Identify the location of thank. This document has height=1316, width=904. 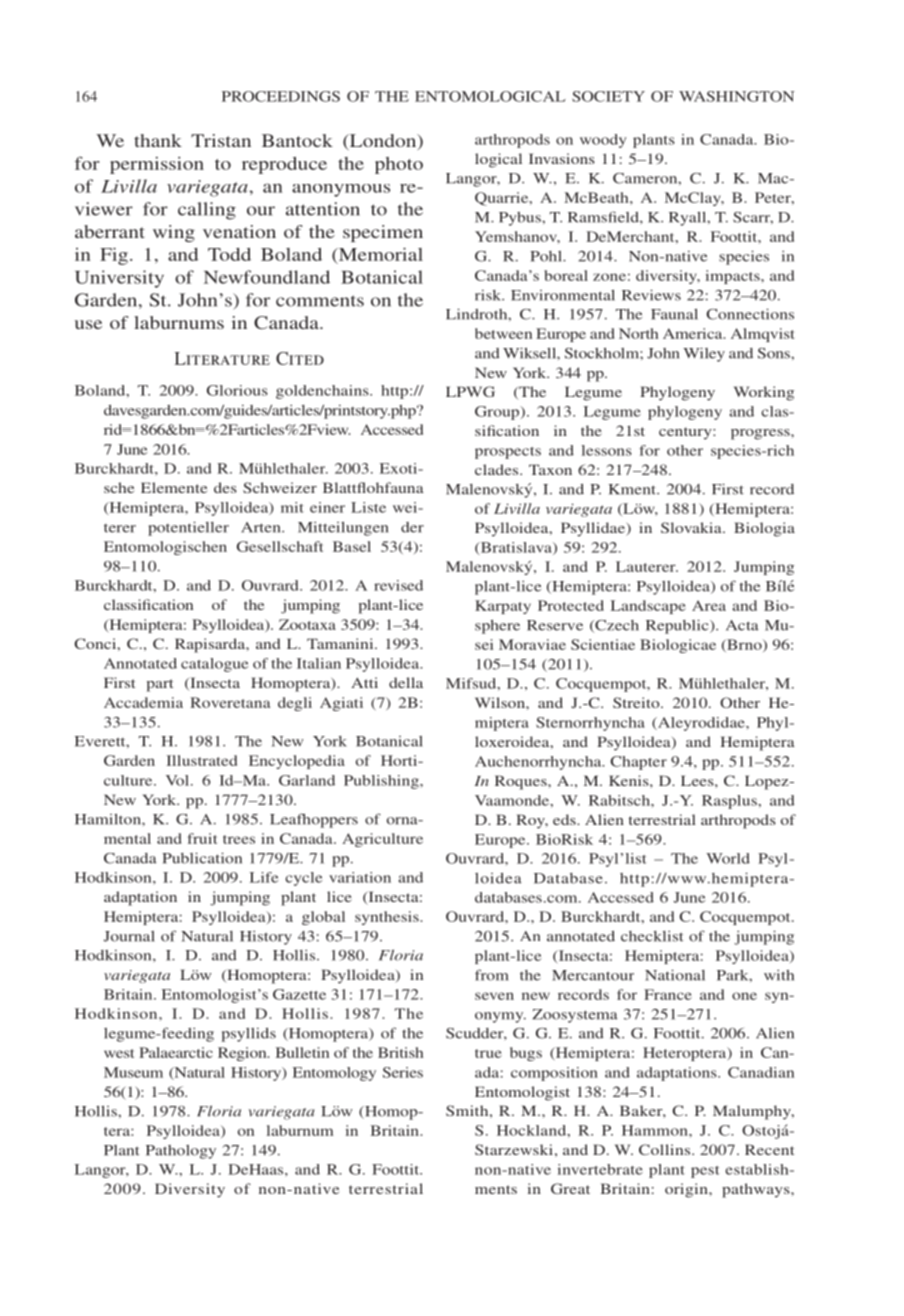
(158, 140).
